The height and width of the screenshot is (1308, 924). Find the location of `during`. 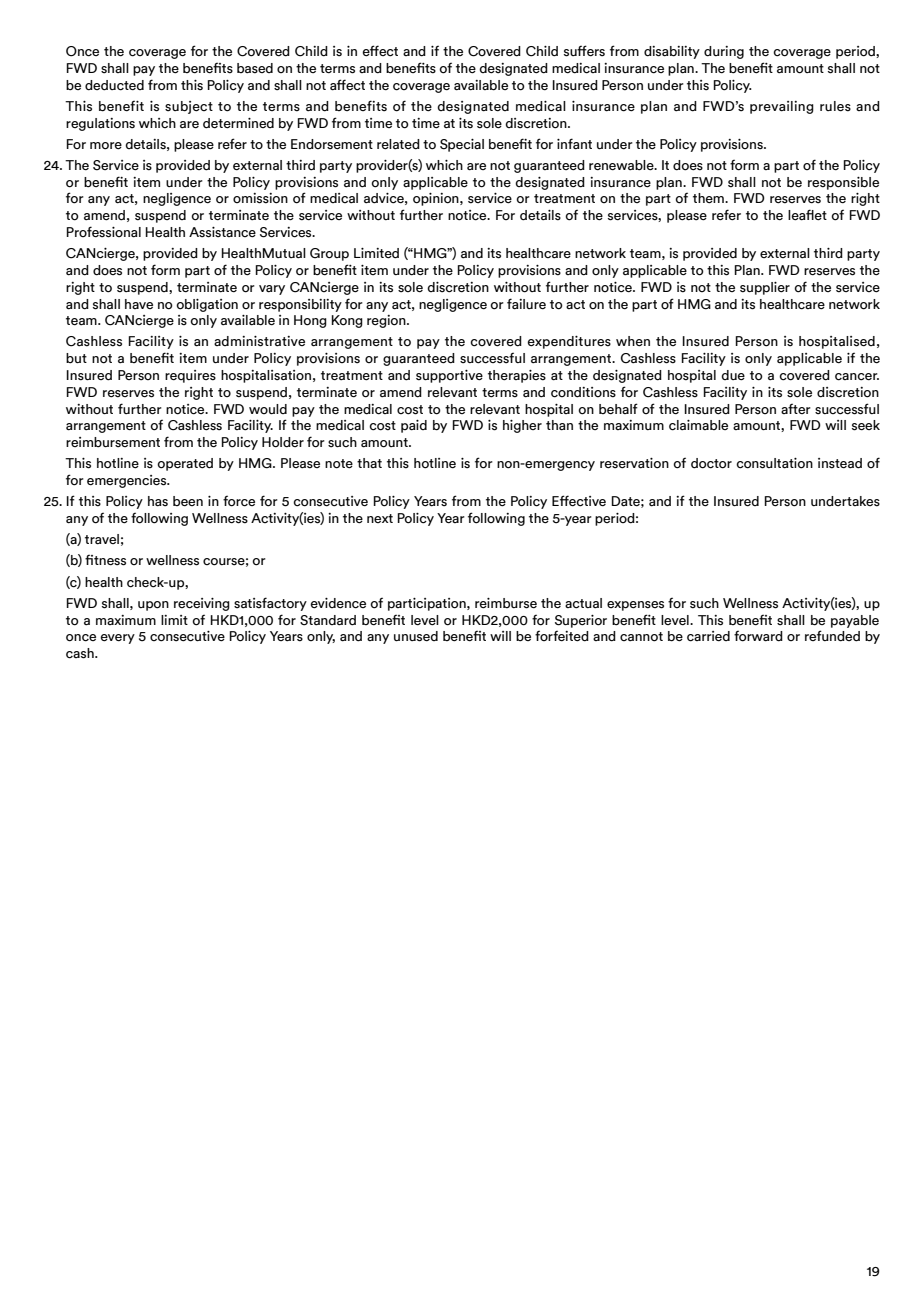

during is located at coordinates (724, 52).
